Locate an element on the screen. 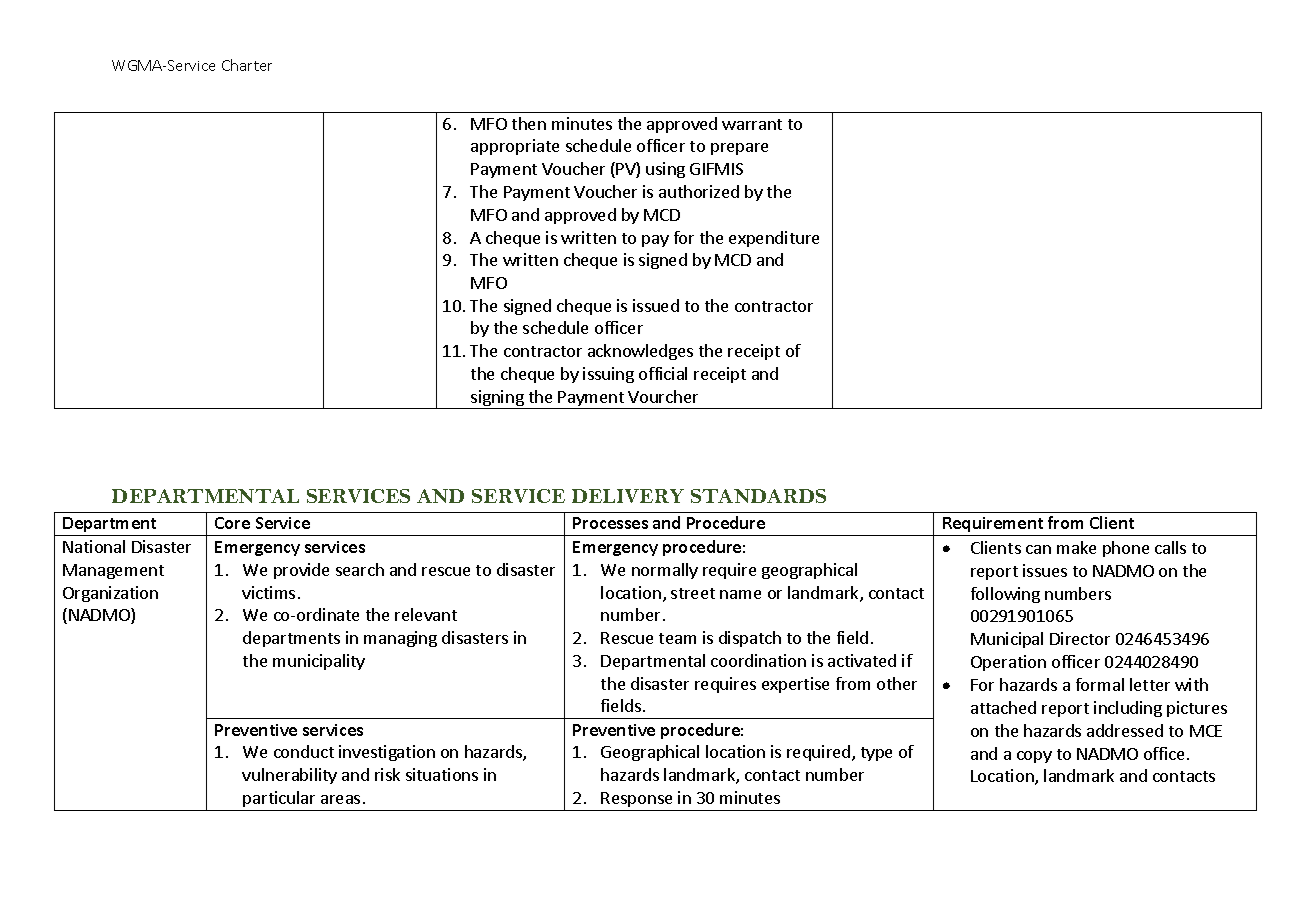  Response is located at coordinates (636, 799).
